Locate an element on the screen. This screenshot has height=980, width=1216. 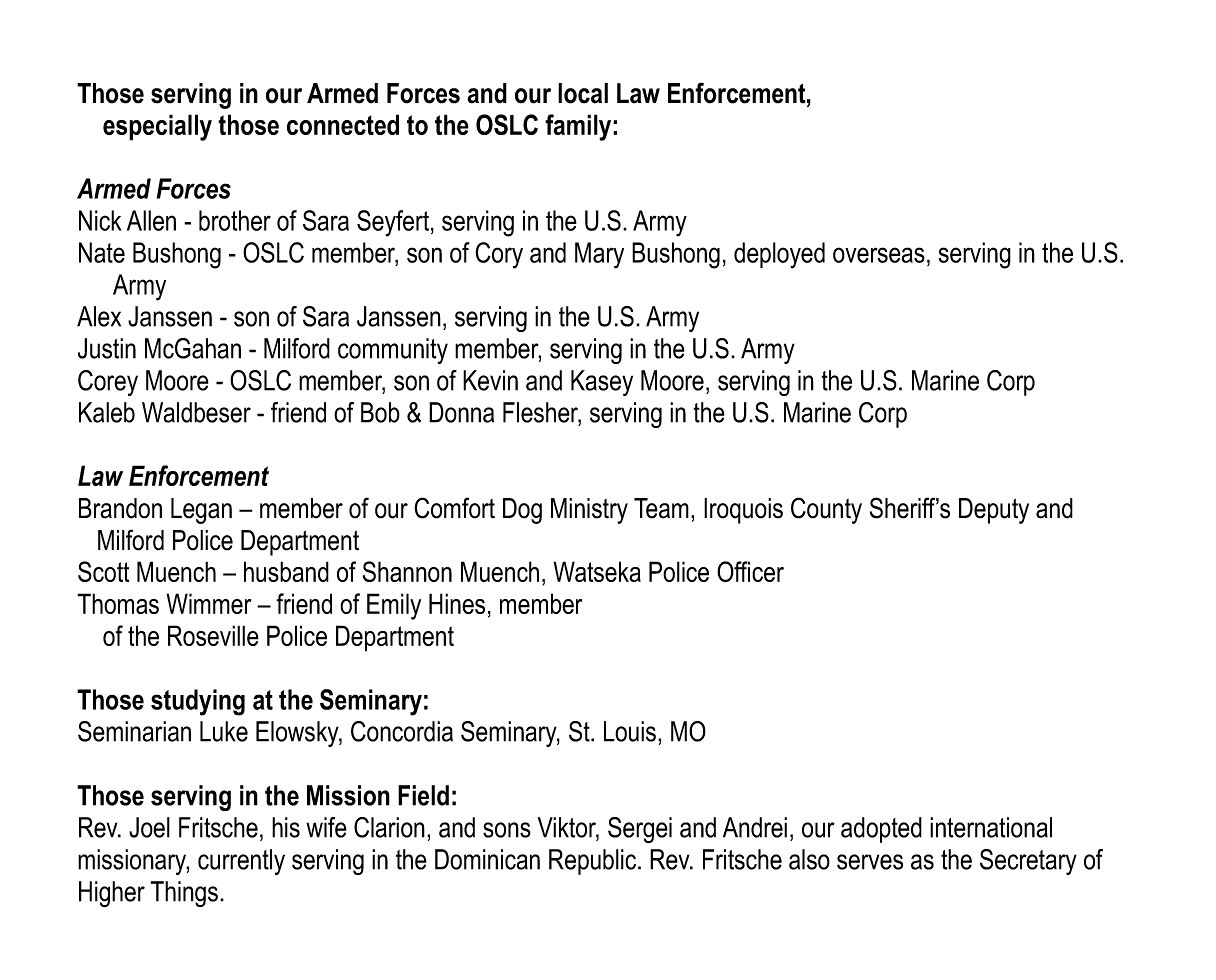
overseas is located at coordinates (879, 255).
